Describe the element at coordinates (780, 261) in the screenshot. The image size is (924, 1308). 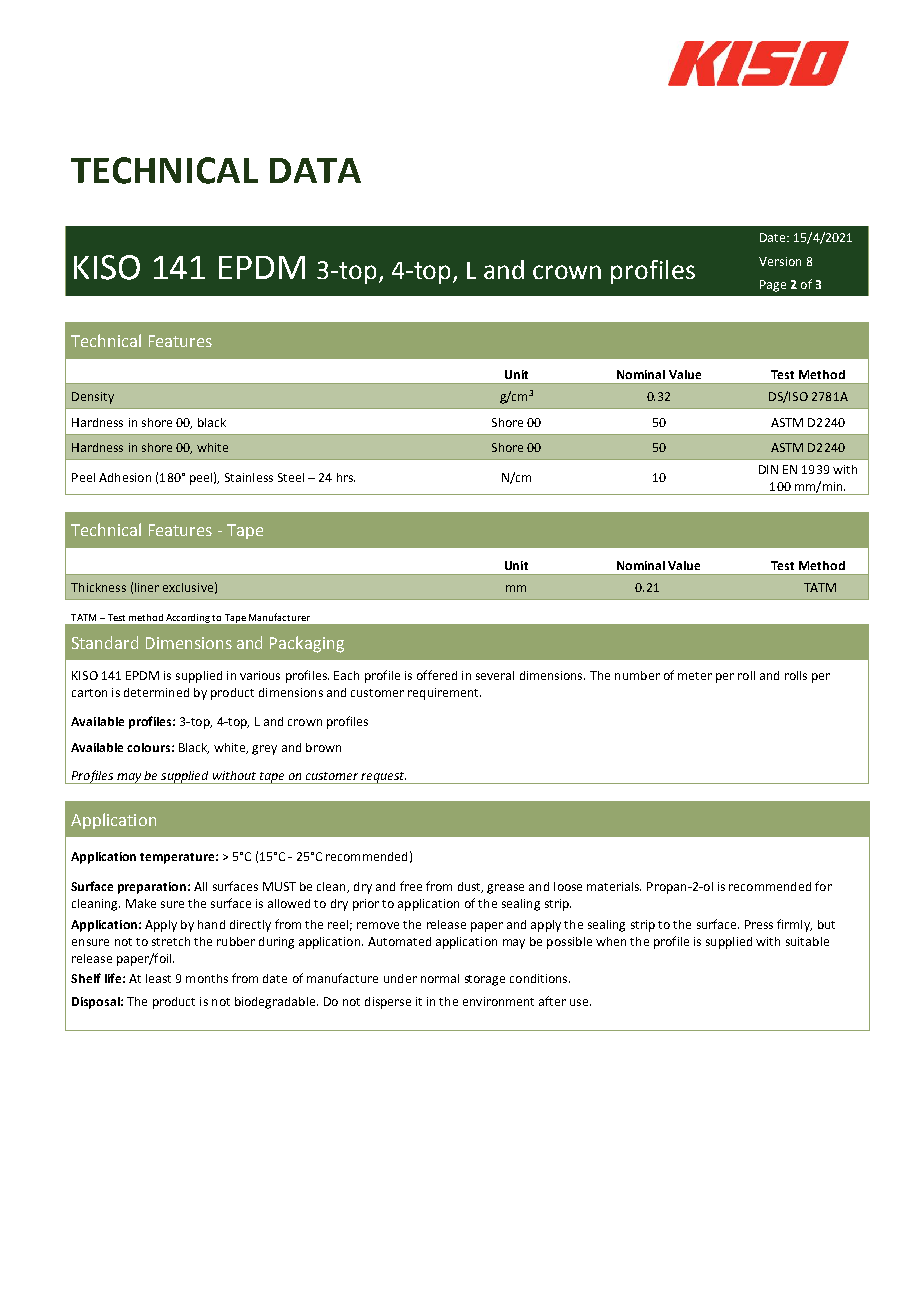
I see `Version` at that location.
